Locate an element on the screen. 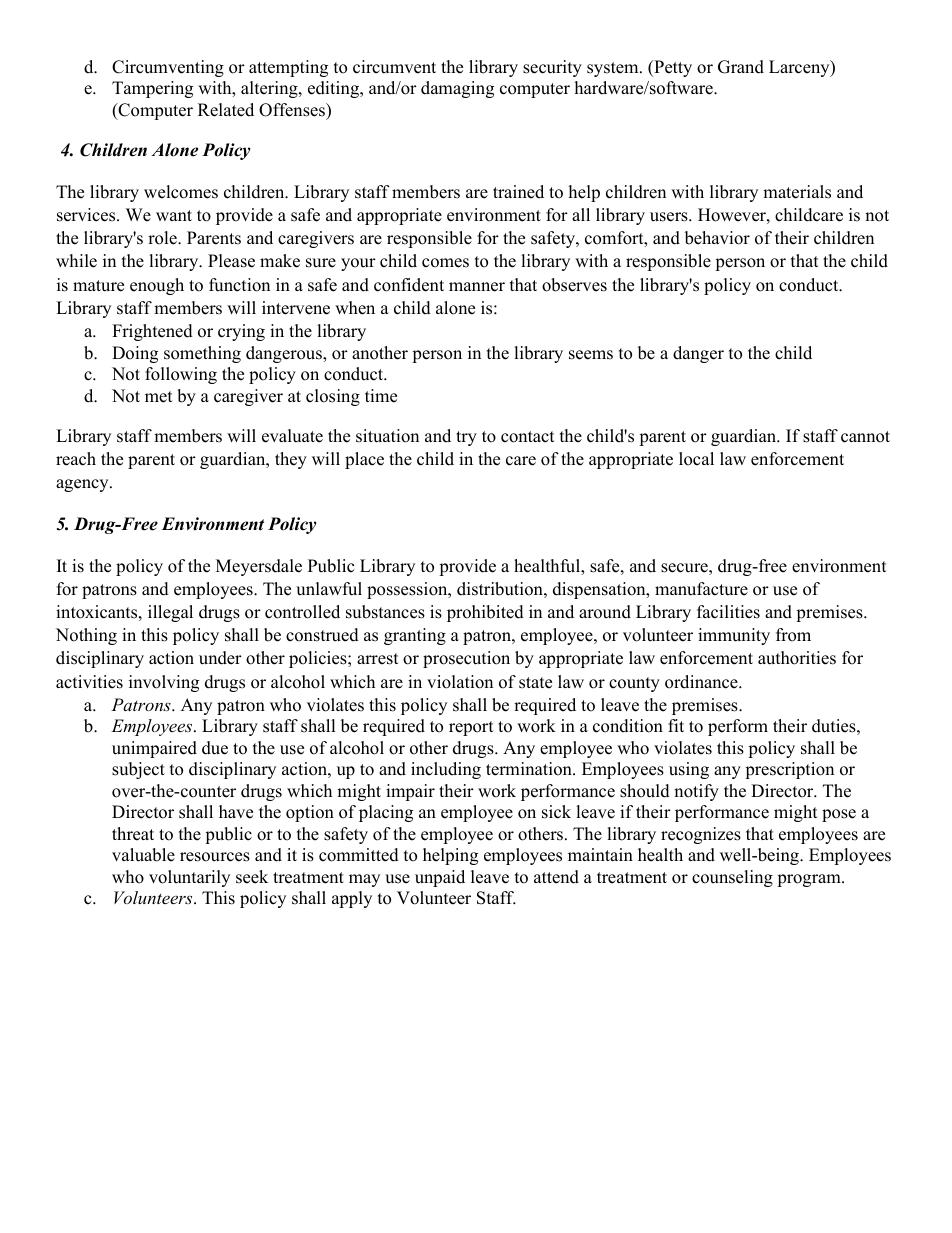 The width and height of the screenshot is (952, 1233). involving is located at coordinates (164, 683).
